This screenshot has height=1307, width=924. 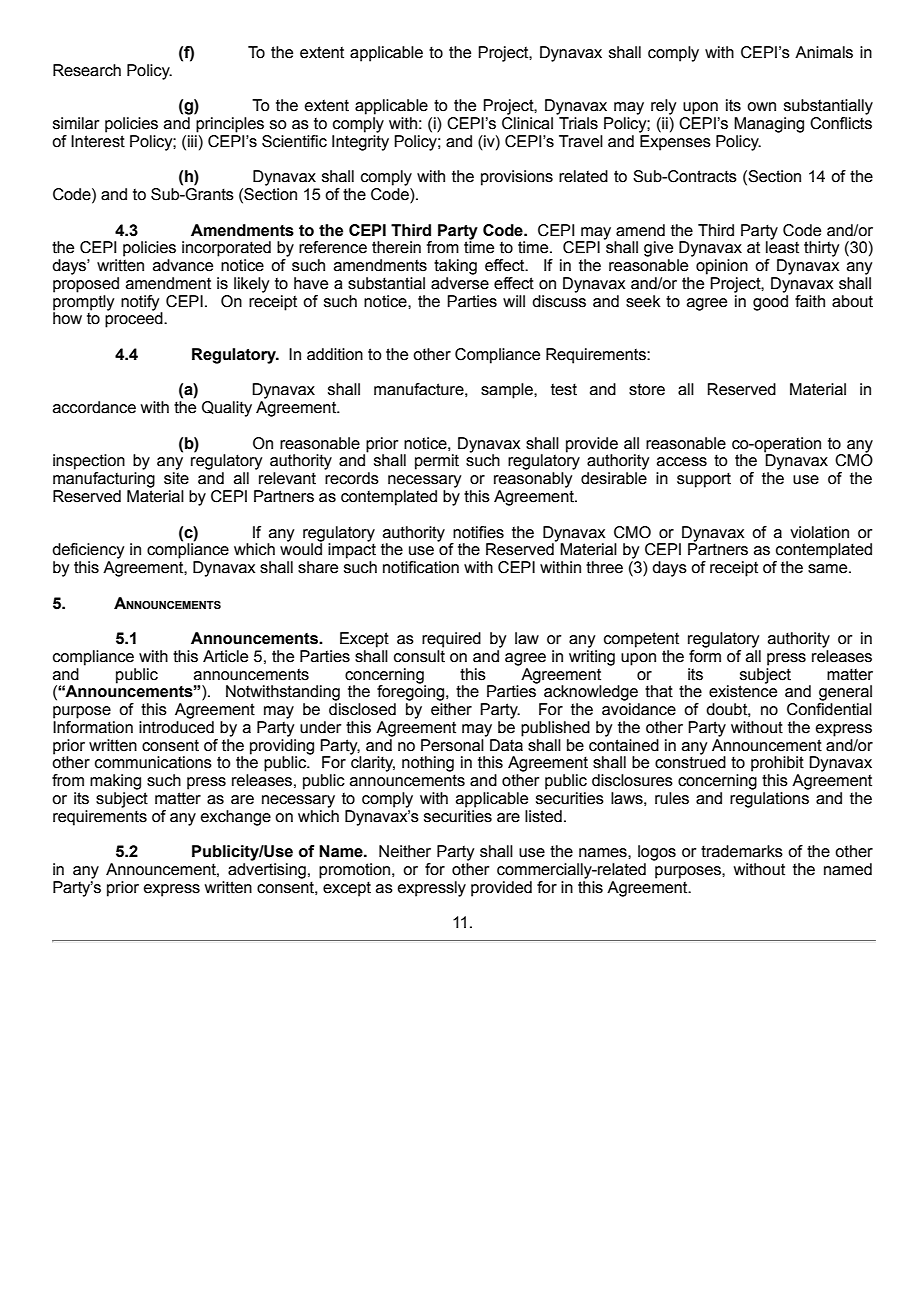 I want to click on site, so click(x=176, y=478).
